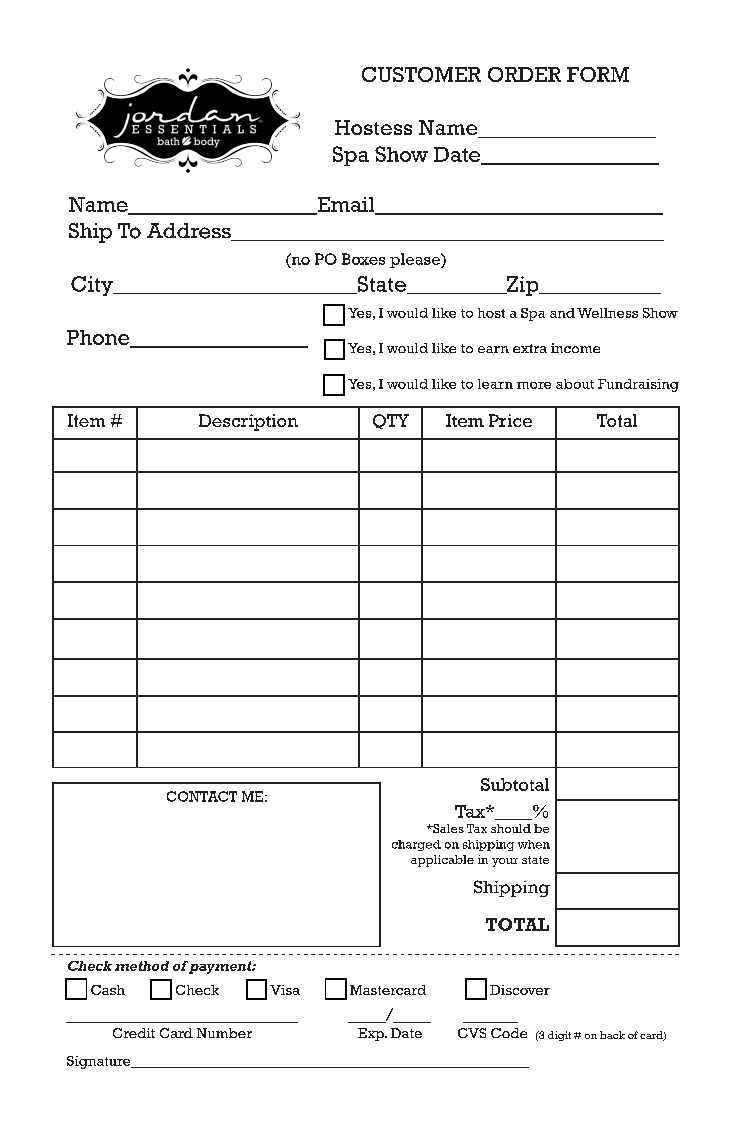 The width and height of the image is (732, 1131). I want to click on charged, so click(416, 845).
